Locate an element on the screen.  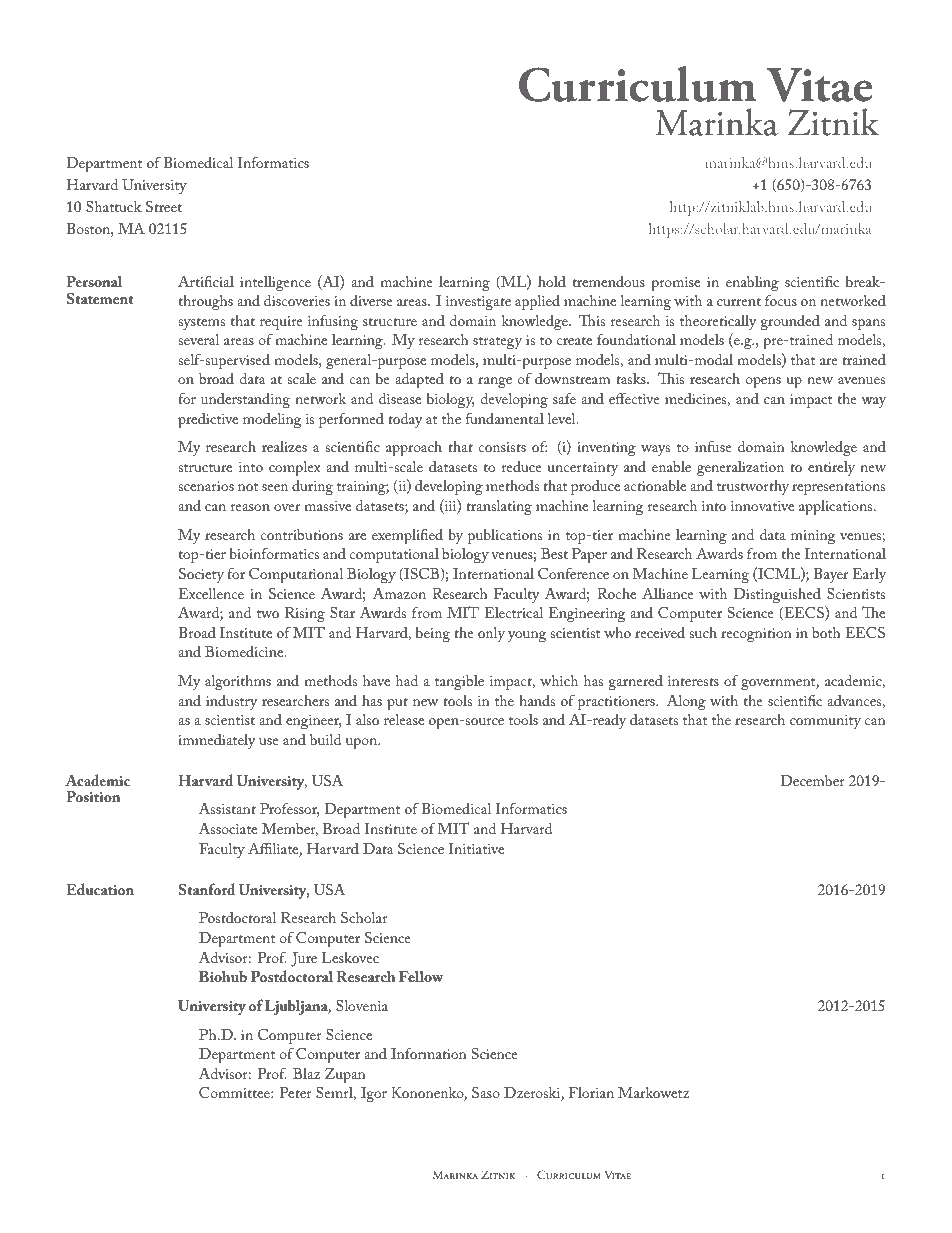
infuse is located at coordinates (713, 446).
